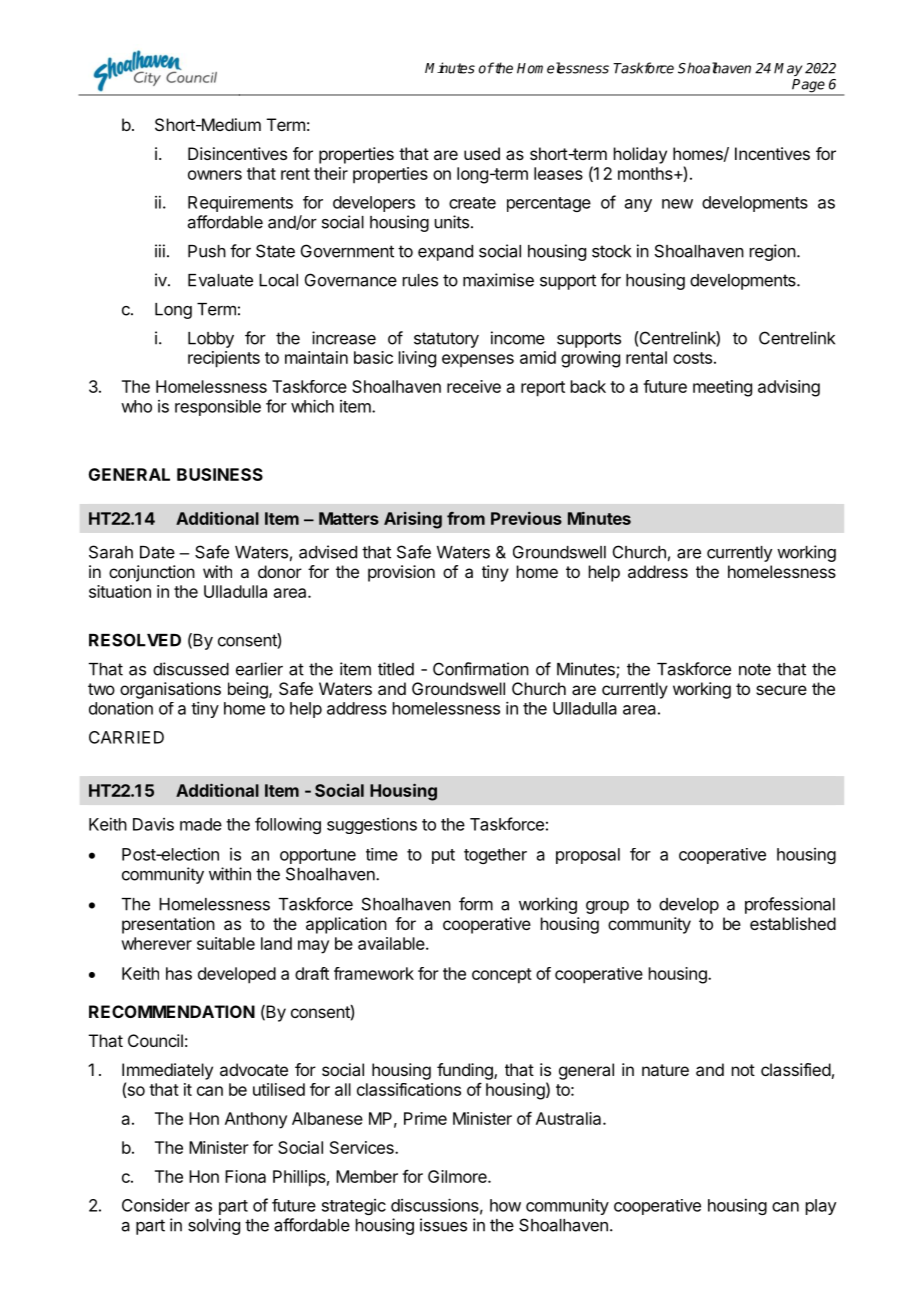 The width and height of the image is (924, 1308). Describe the element at coordinates (472, 203) in the image. I see `create` at that location.
